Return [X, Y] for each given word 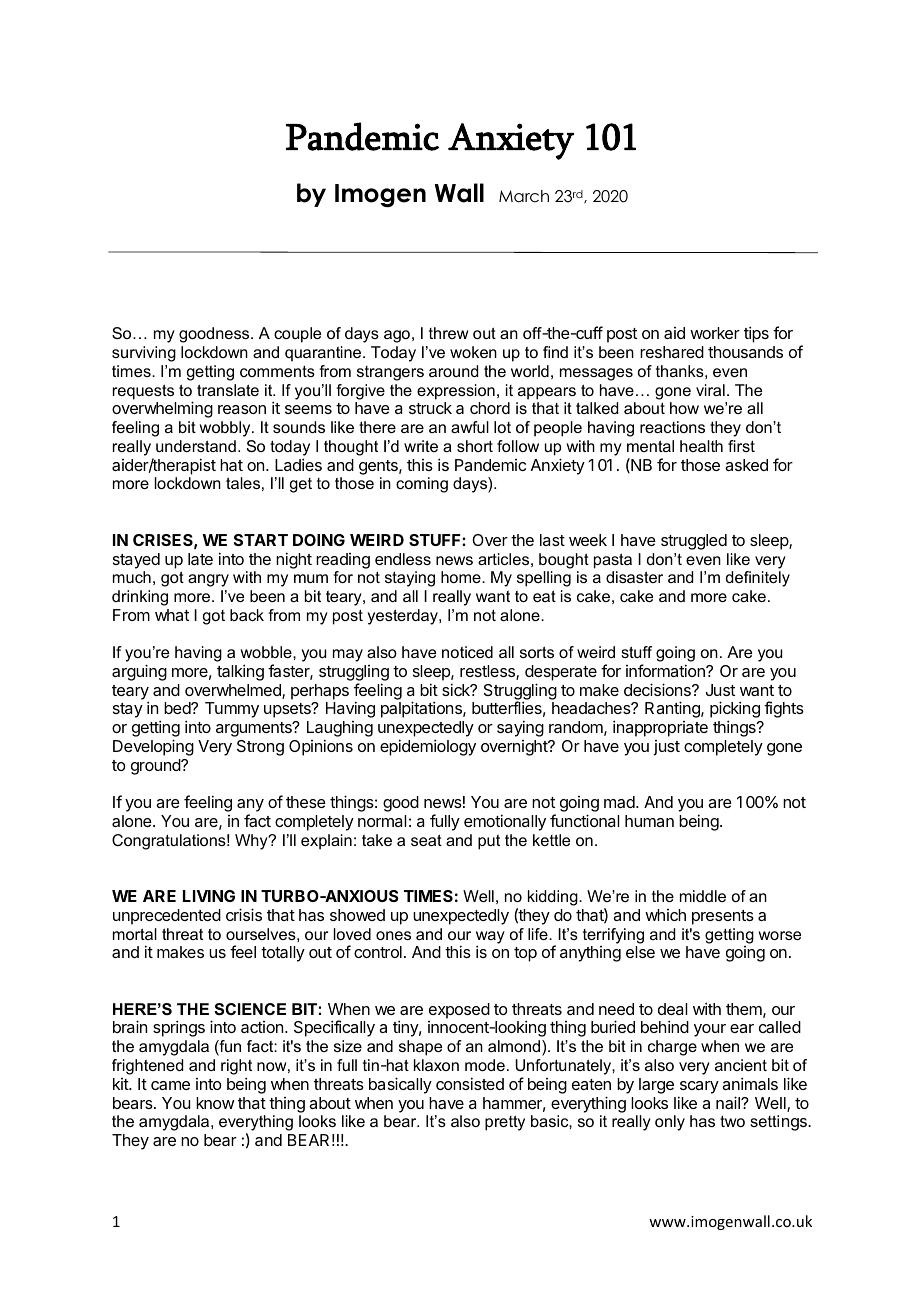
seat [426, 840]
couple [297, 335]
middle [703, 896]
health [701, 446]
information [666, 670]
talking [240, 672]
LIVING [209, 896]
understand [196, 446]
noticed [467, 652]
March [524, 196]
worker [715, 333]
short [475, 446]
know [215, 1103]
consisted [470, 1083]
